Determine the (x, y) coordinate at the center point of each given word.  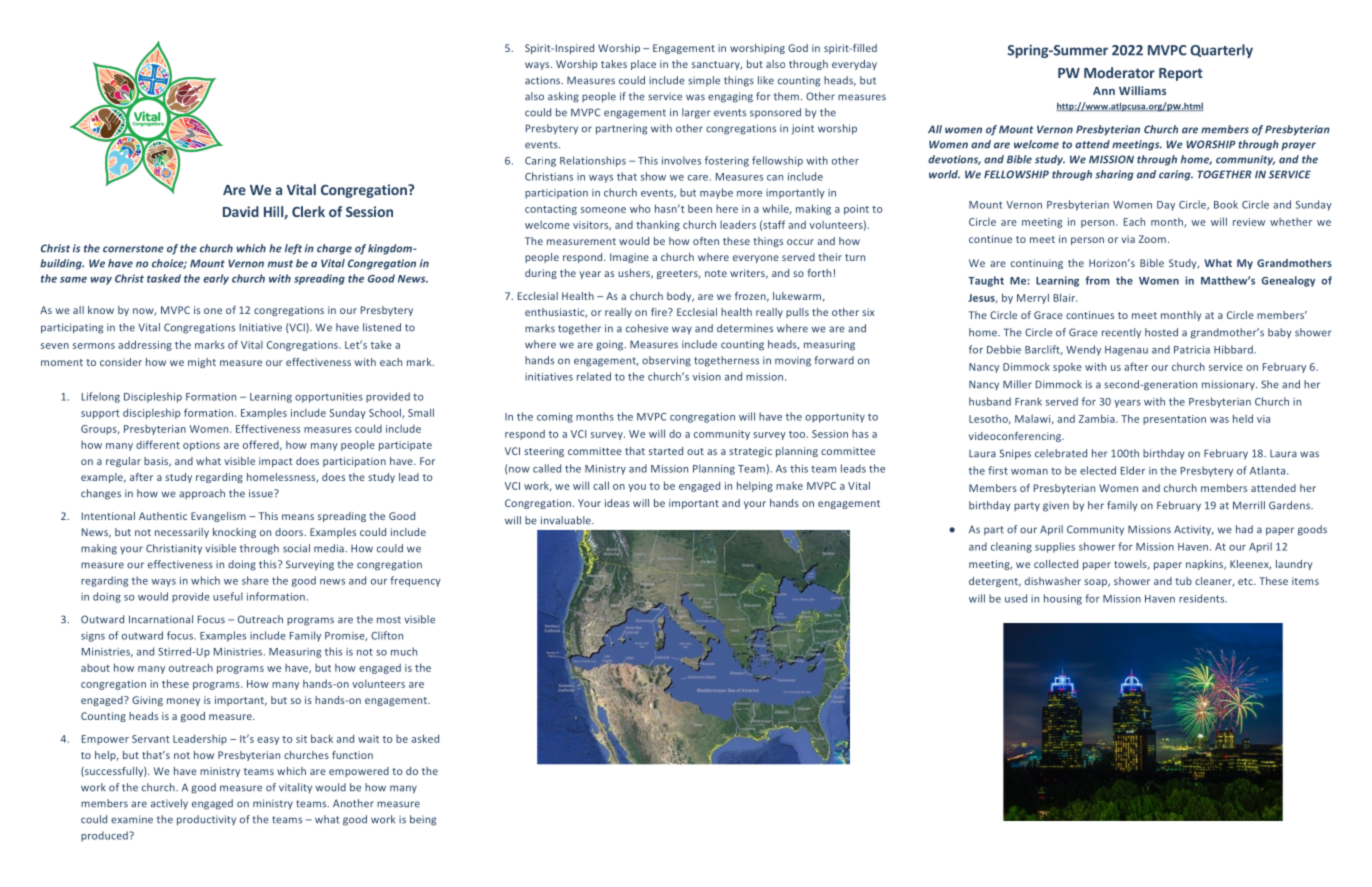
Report (1181, 74)
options (201, 446)
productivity (206, 820)
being (423, 820)
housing (1063, 599)
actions (544, 80)
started (666, 451)
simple (704, 81)
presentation (1174, 420)
